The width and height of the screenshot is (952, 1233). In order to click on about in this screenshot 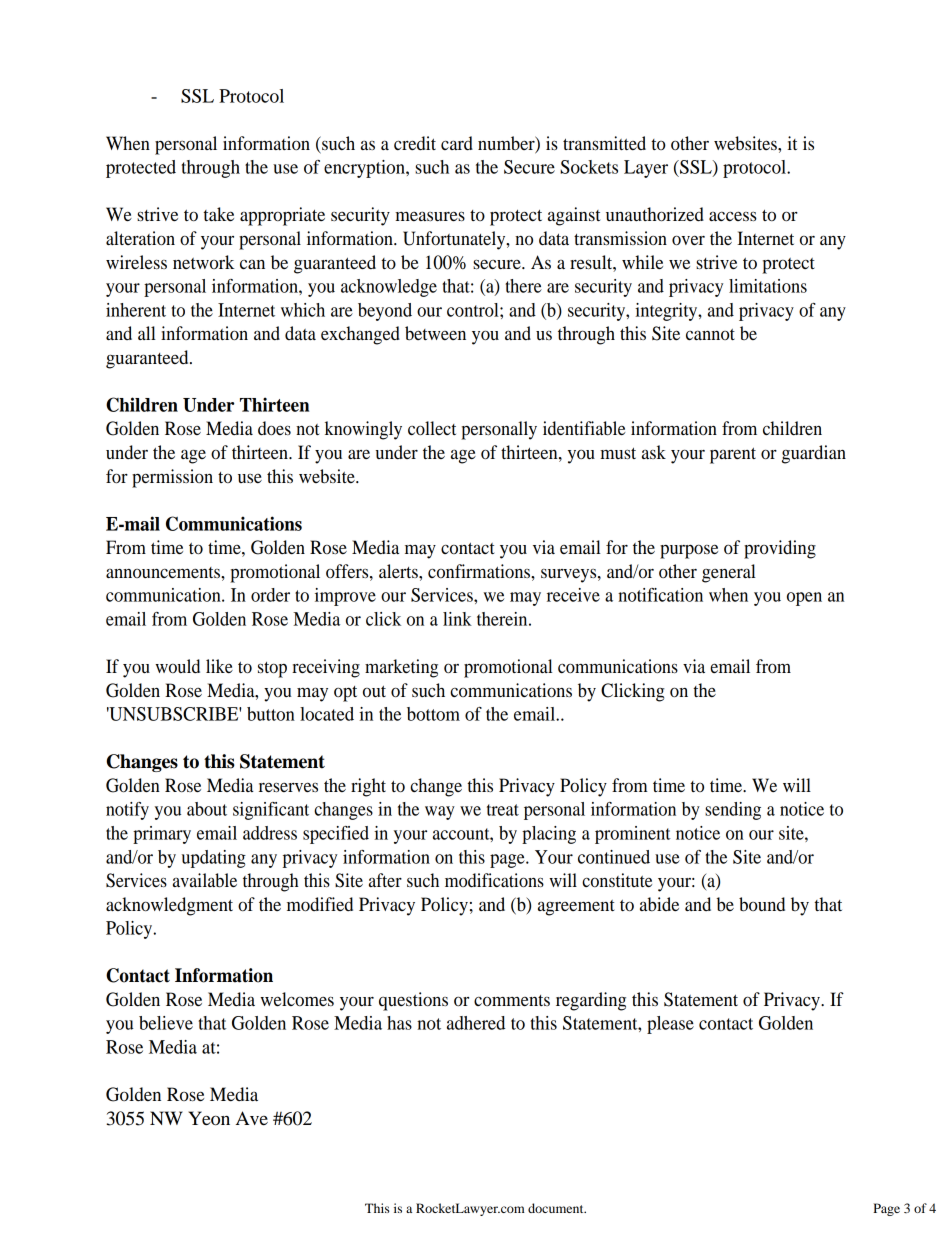, I will do `click(207, 809)`.
